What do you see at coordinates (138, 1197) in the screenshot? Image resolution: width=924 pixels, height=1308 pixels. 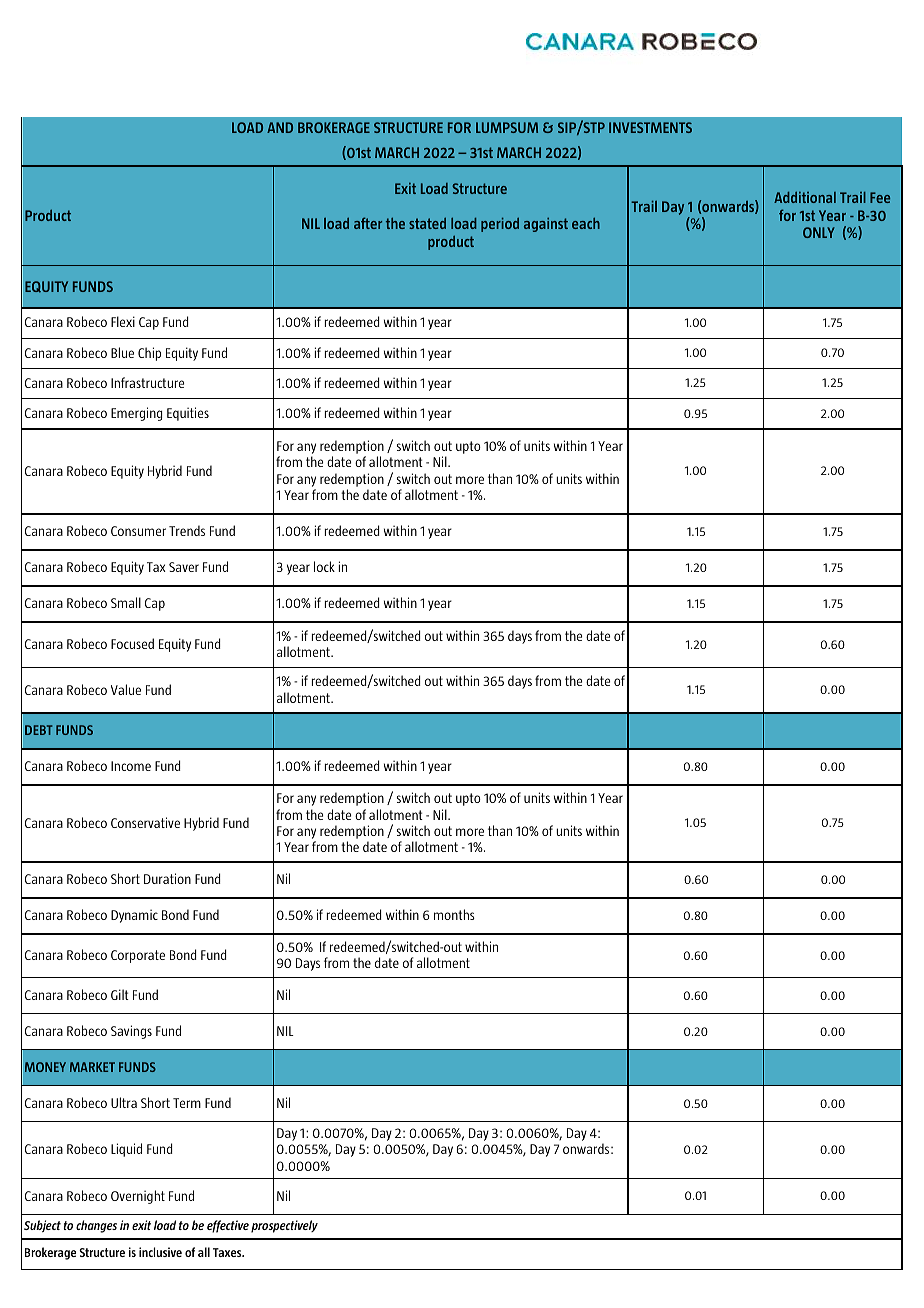 I see `Overnight` at bounding box center [138, 1197].
